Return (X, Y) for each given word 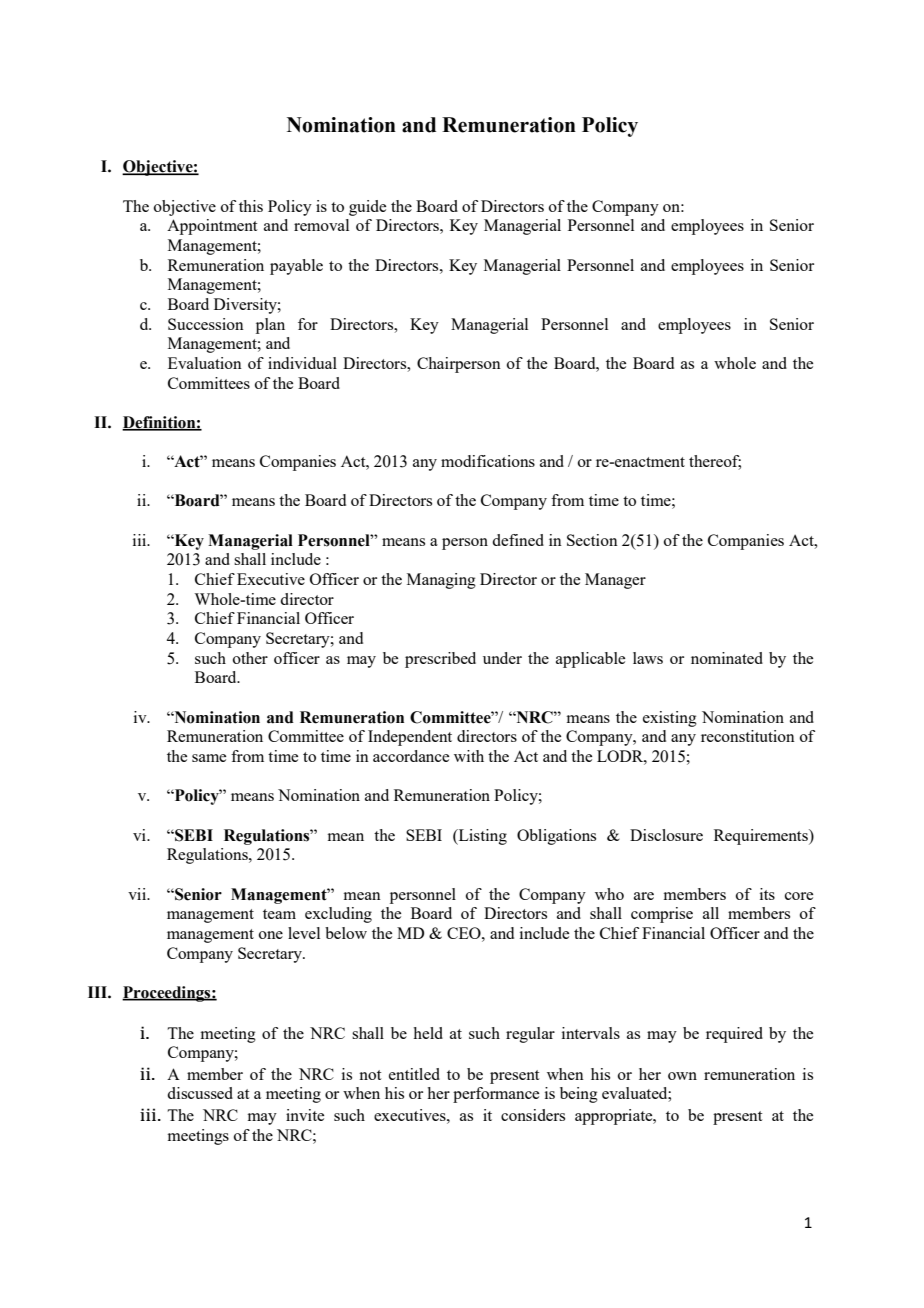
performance (496, 1095)
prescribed (440, 660)
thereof (715, 462)
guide (367, 208)
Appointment (212, 227)
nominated (727, 658)
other (250, 658)
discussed (200, 1093)
